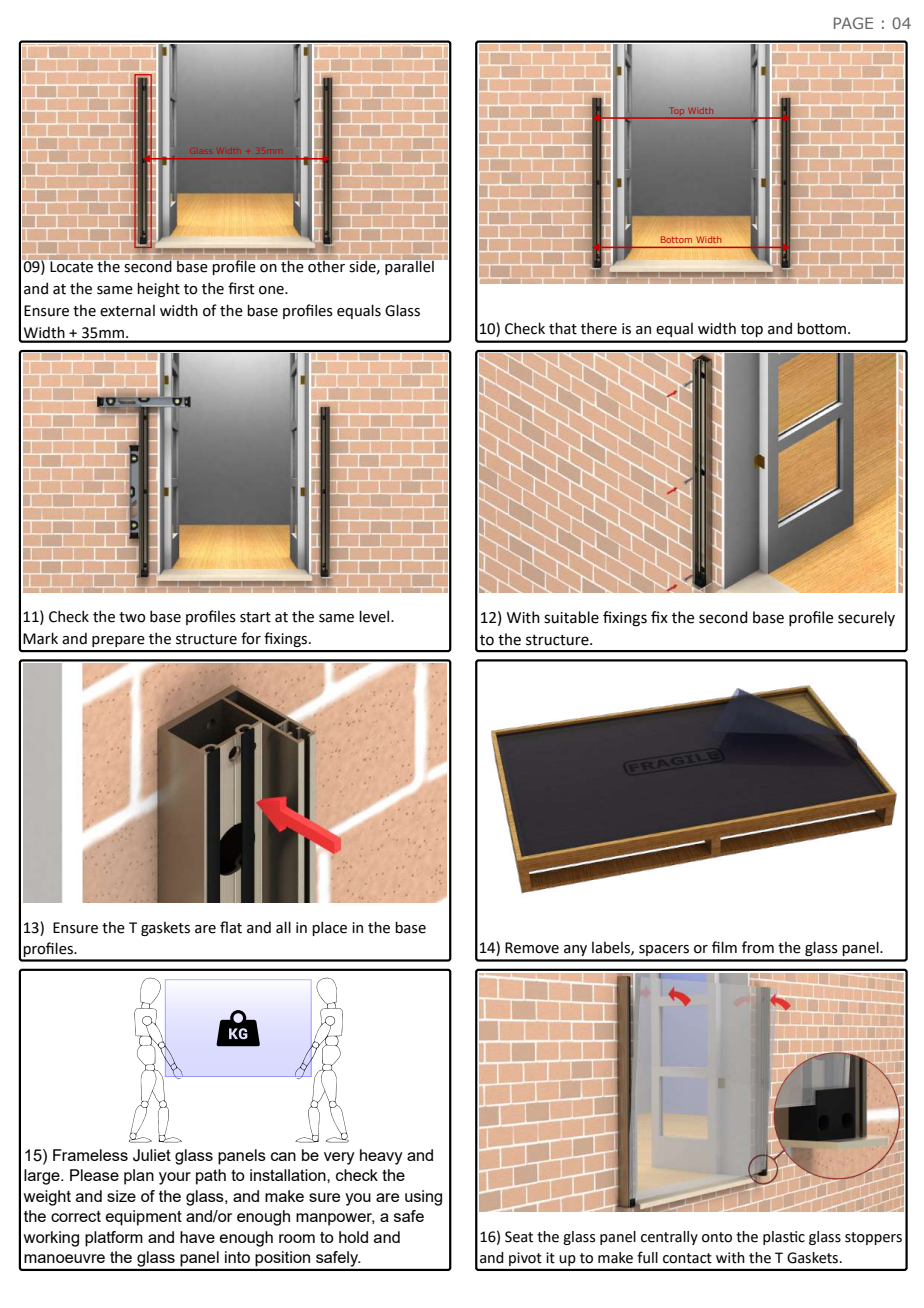 The image size is (924, 1308). Describe the element at coordinates (676, 239) in the document. I see `Bottom` at that location.
